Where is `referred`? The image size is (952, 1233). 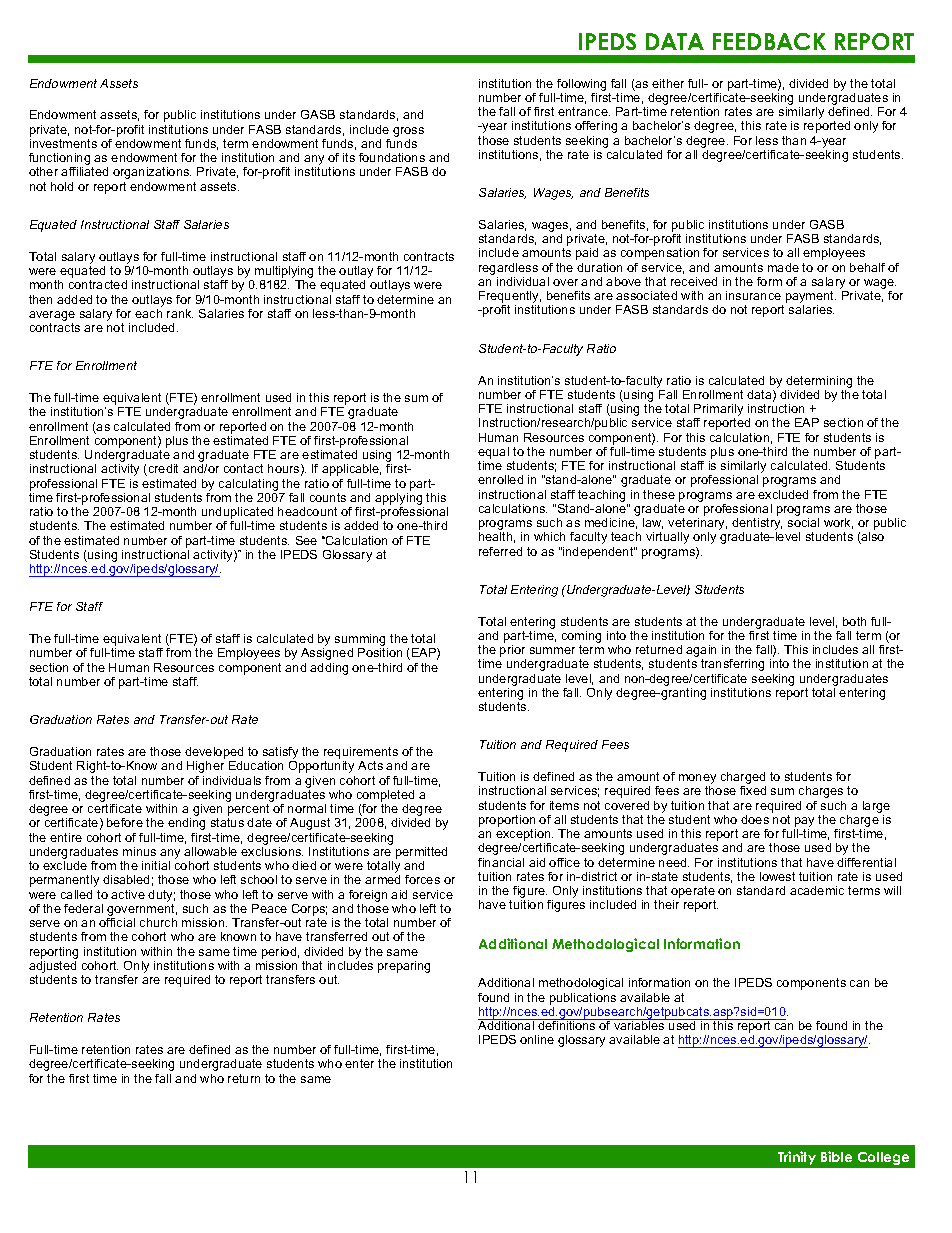 referred is located at coordinates (500, 551).
